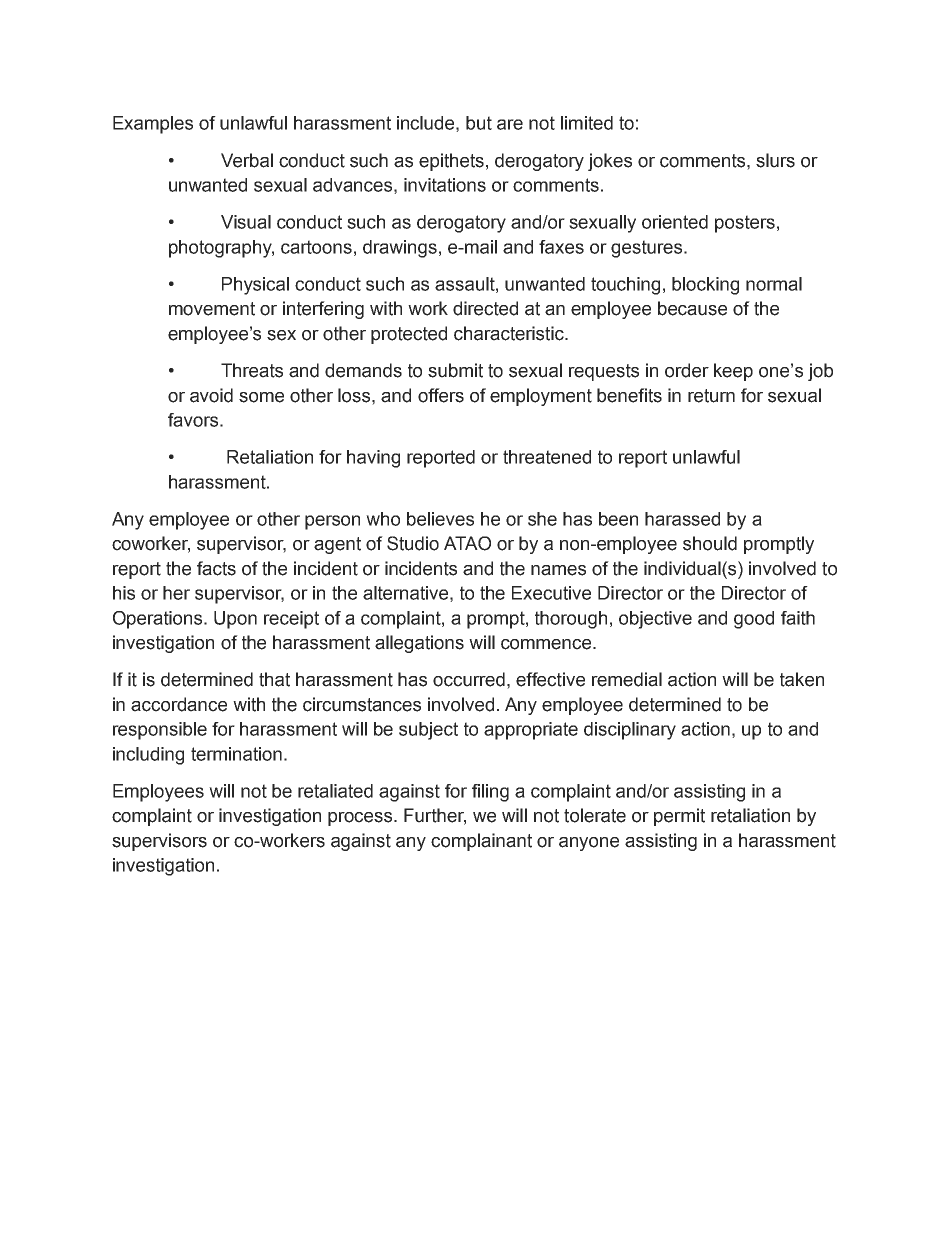 The height and width of the page is (1233, 952). What do you see at coordinates (440, 519) in the page?
I see `believes` at bounding box center [440, 519].
